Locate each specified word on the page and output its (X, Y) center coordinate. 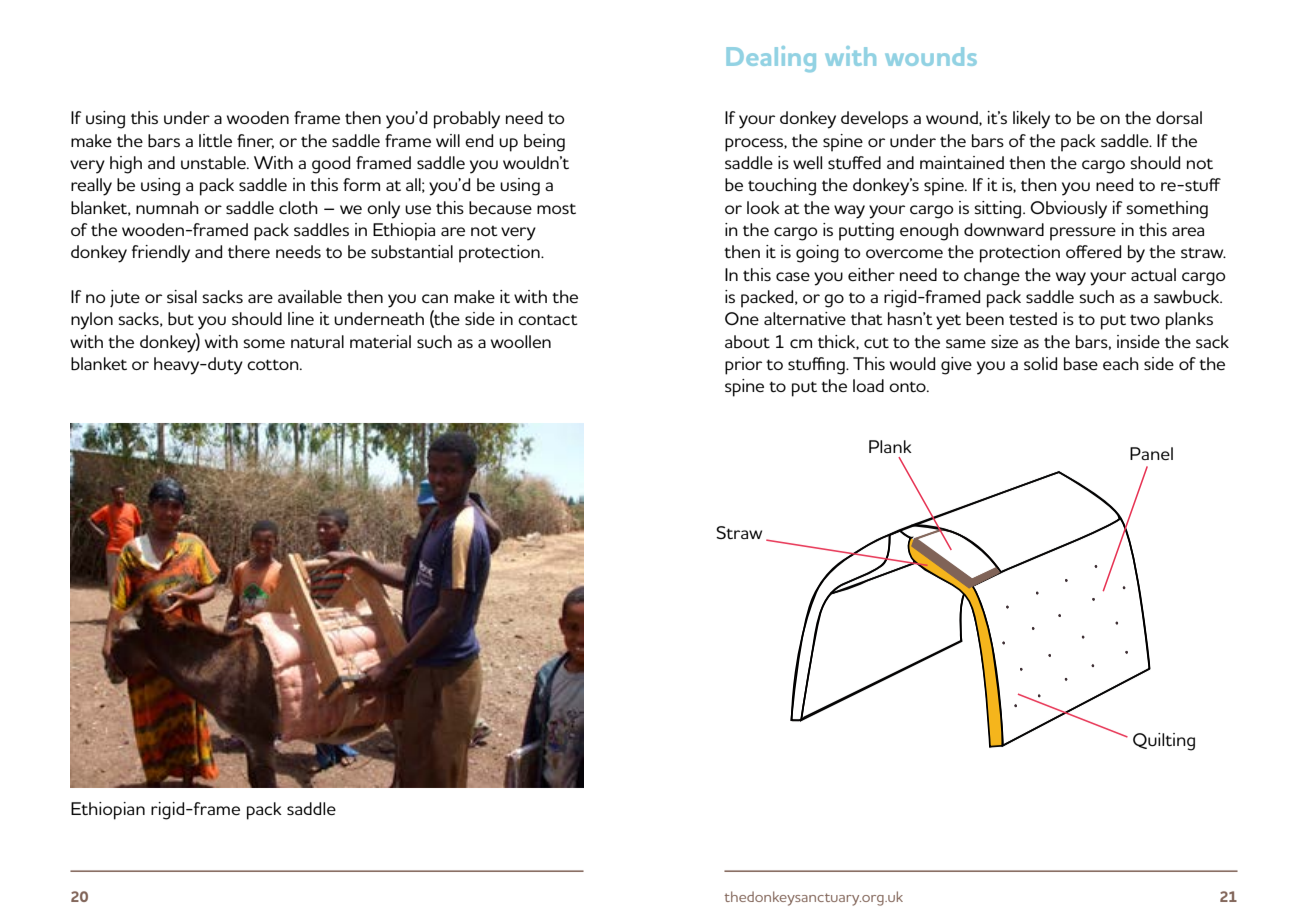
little (215, 140)
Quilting (1164, 742)
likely (1031, 120)
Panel (1151, 453)
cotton (274, 364)
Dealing (771, 59)
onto (908, 386)
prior (743, 366)
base (1081, 364)
